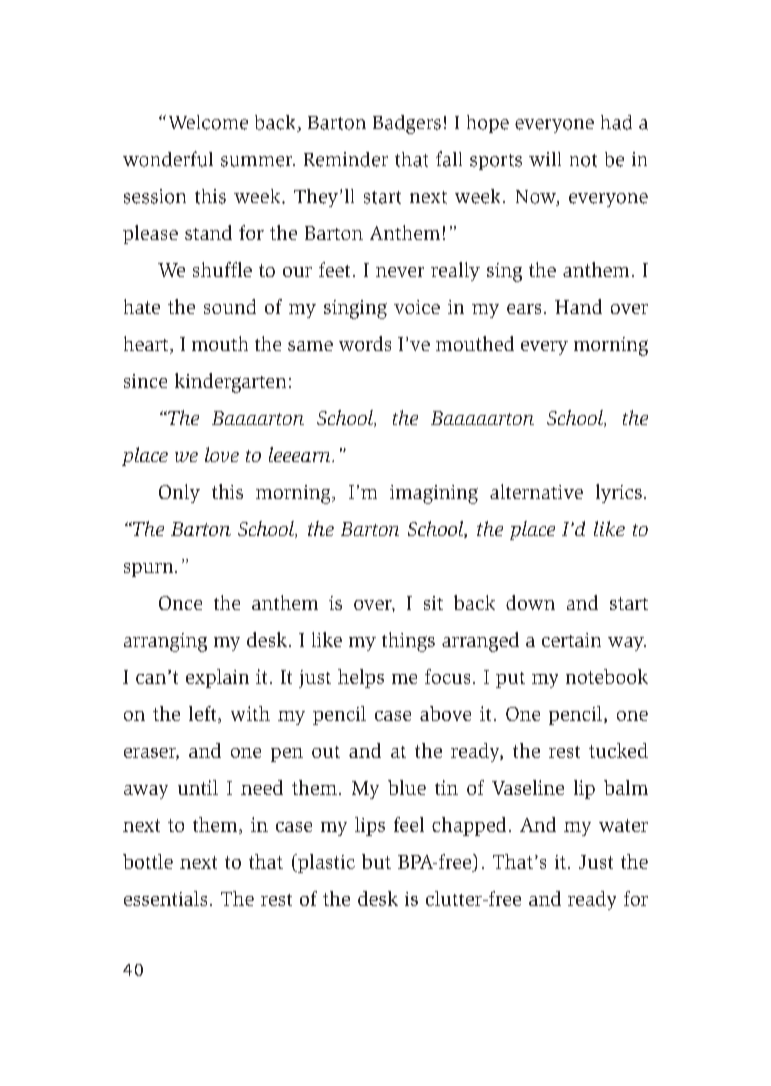  Describe the element at coordinates (536, 491) in the image. I see `alternative` at that location.
